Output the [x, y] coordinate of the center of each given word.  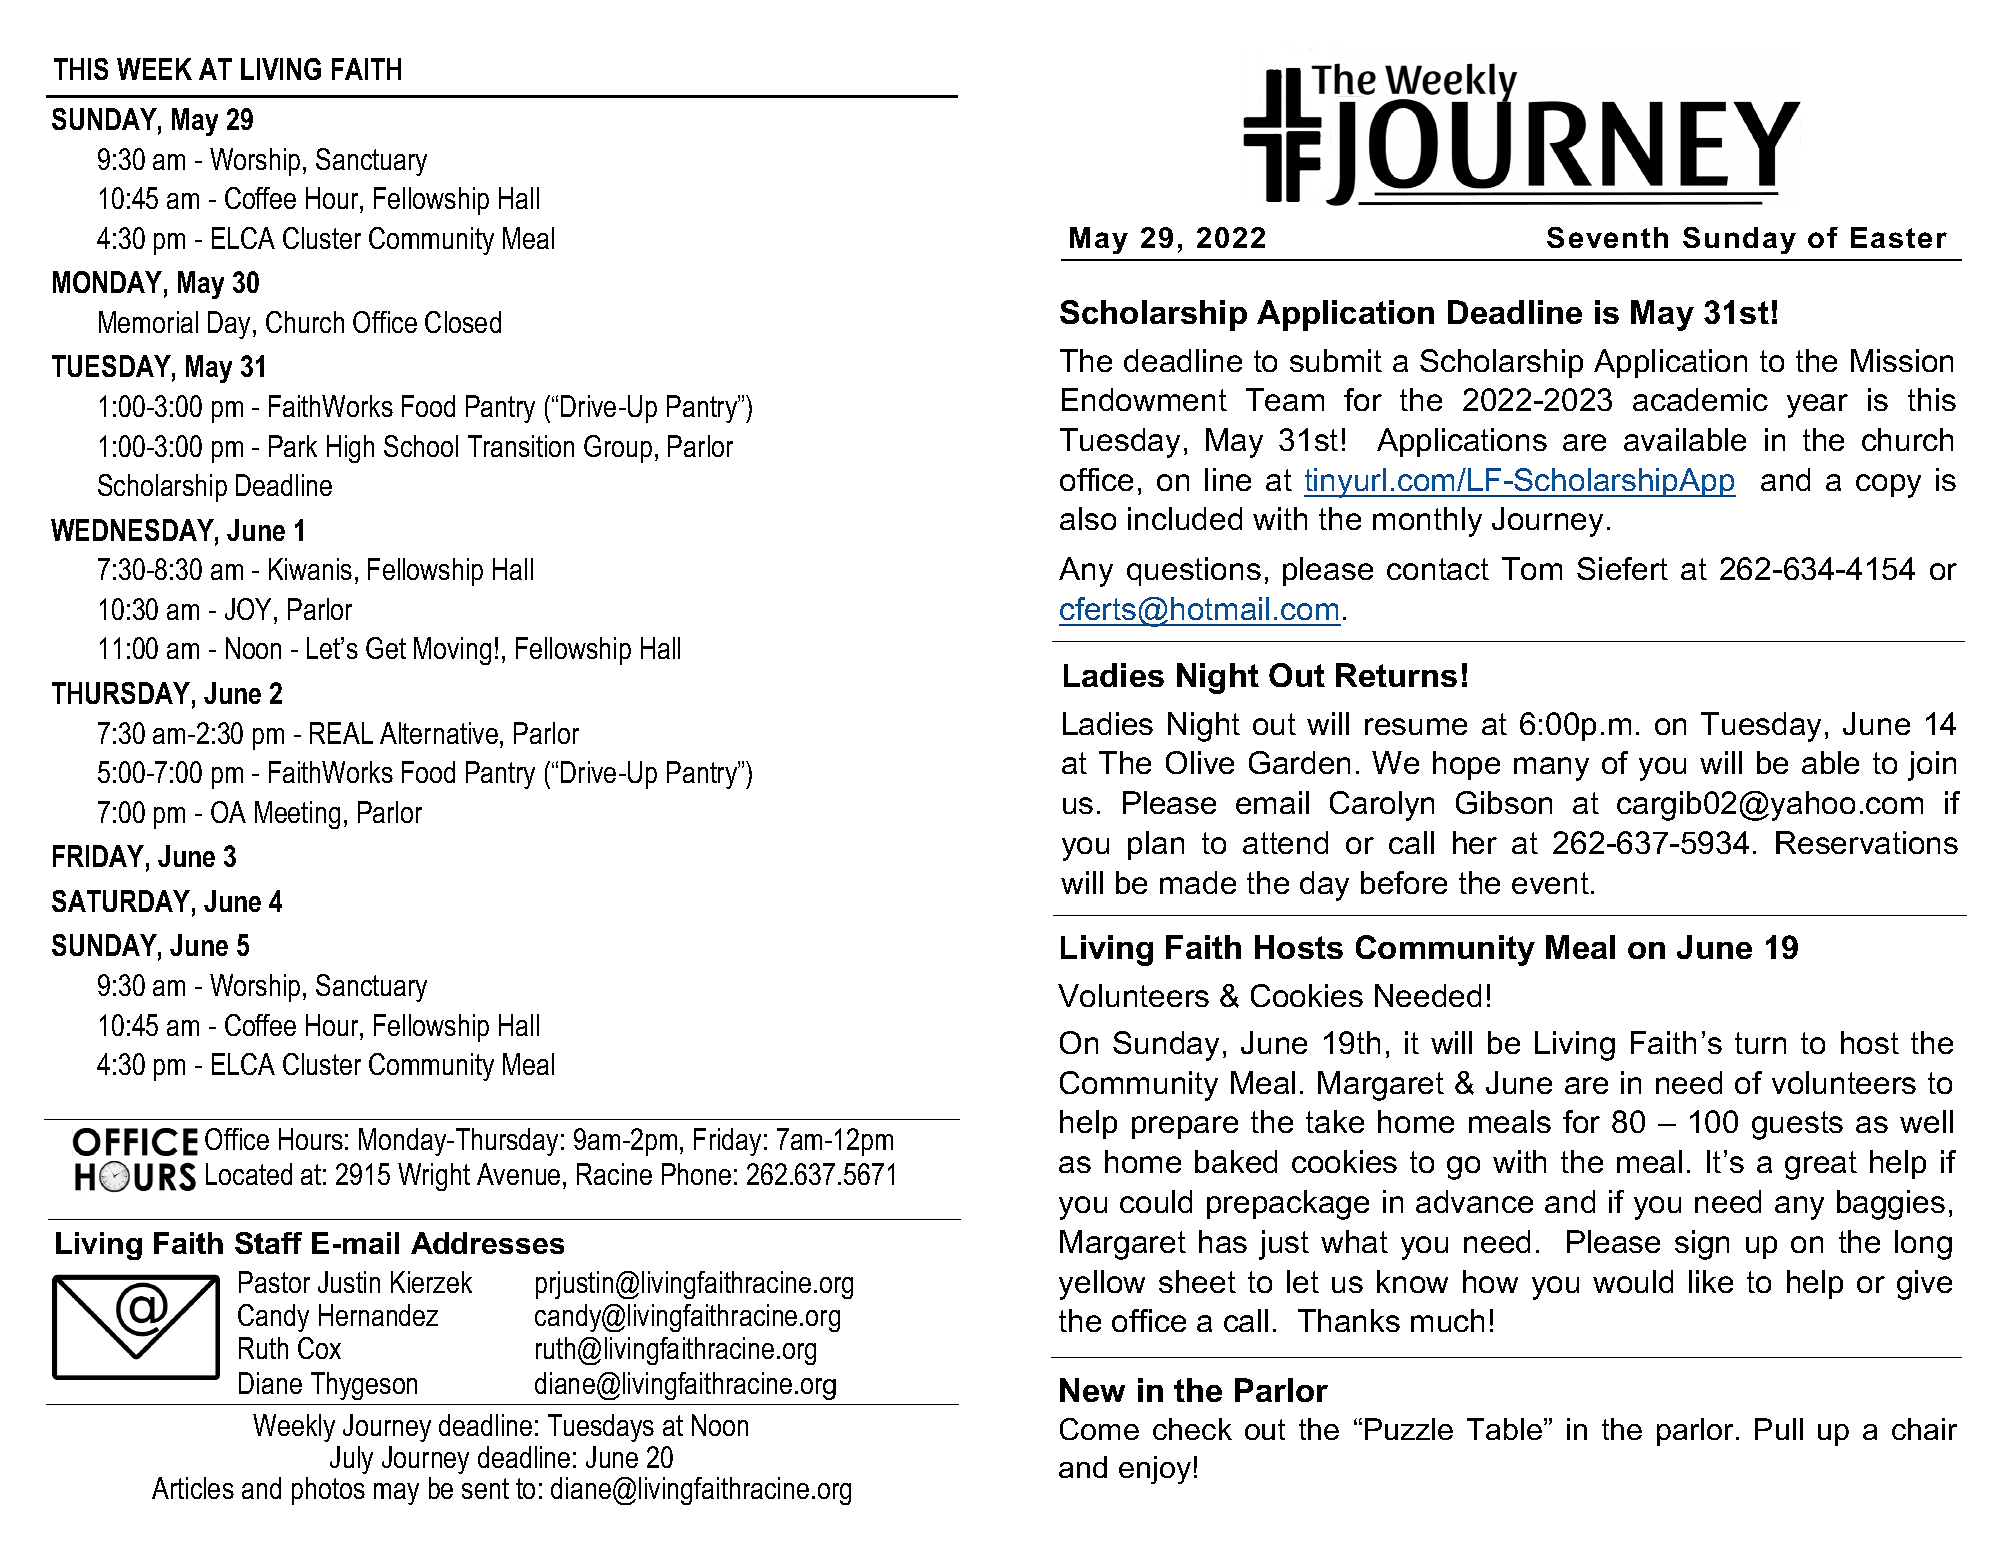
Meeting [297, 815]
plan [1156, 845]
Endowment [1144, 399]
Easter [1899, 237]
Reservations [1867, 842]
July [351, 1460]
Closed [463, 322]
